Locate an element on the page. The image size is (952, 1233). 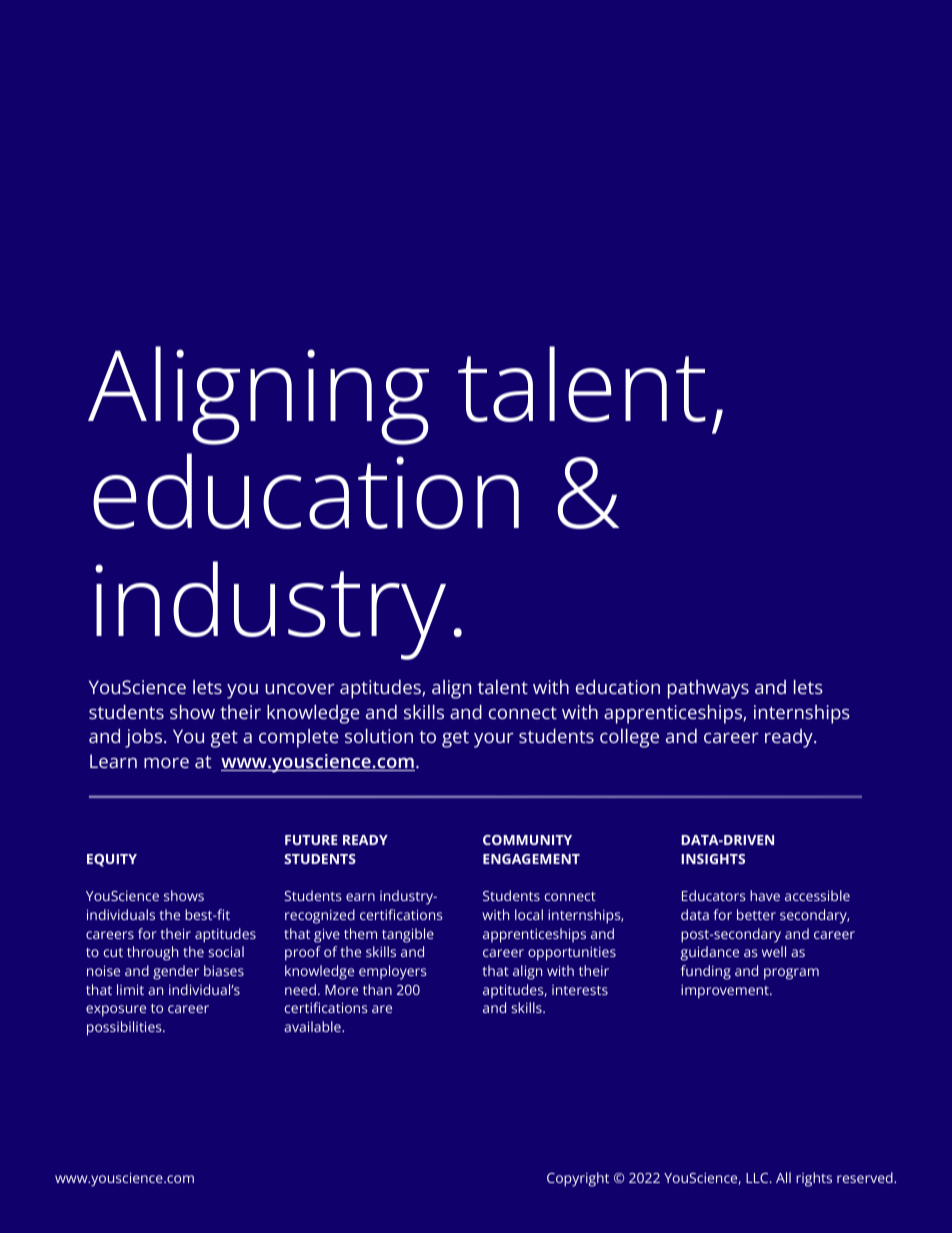
social is located at coordinates (226, 951).
